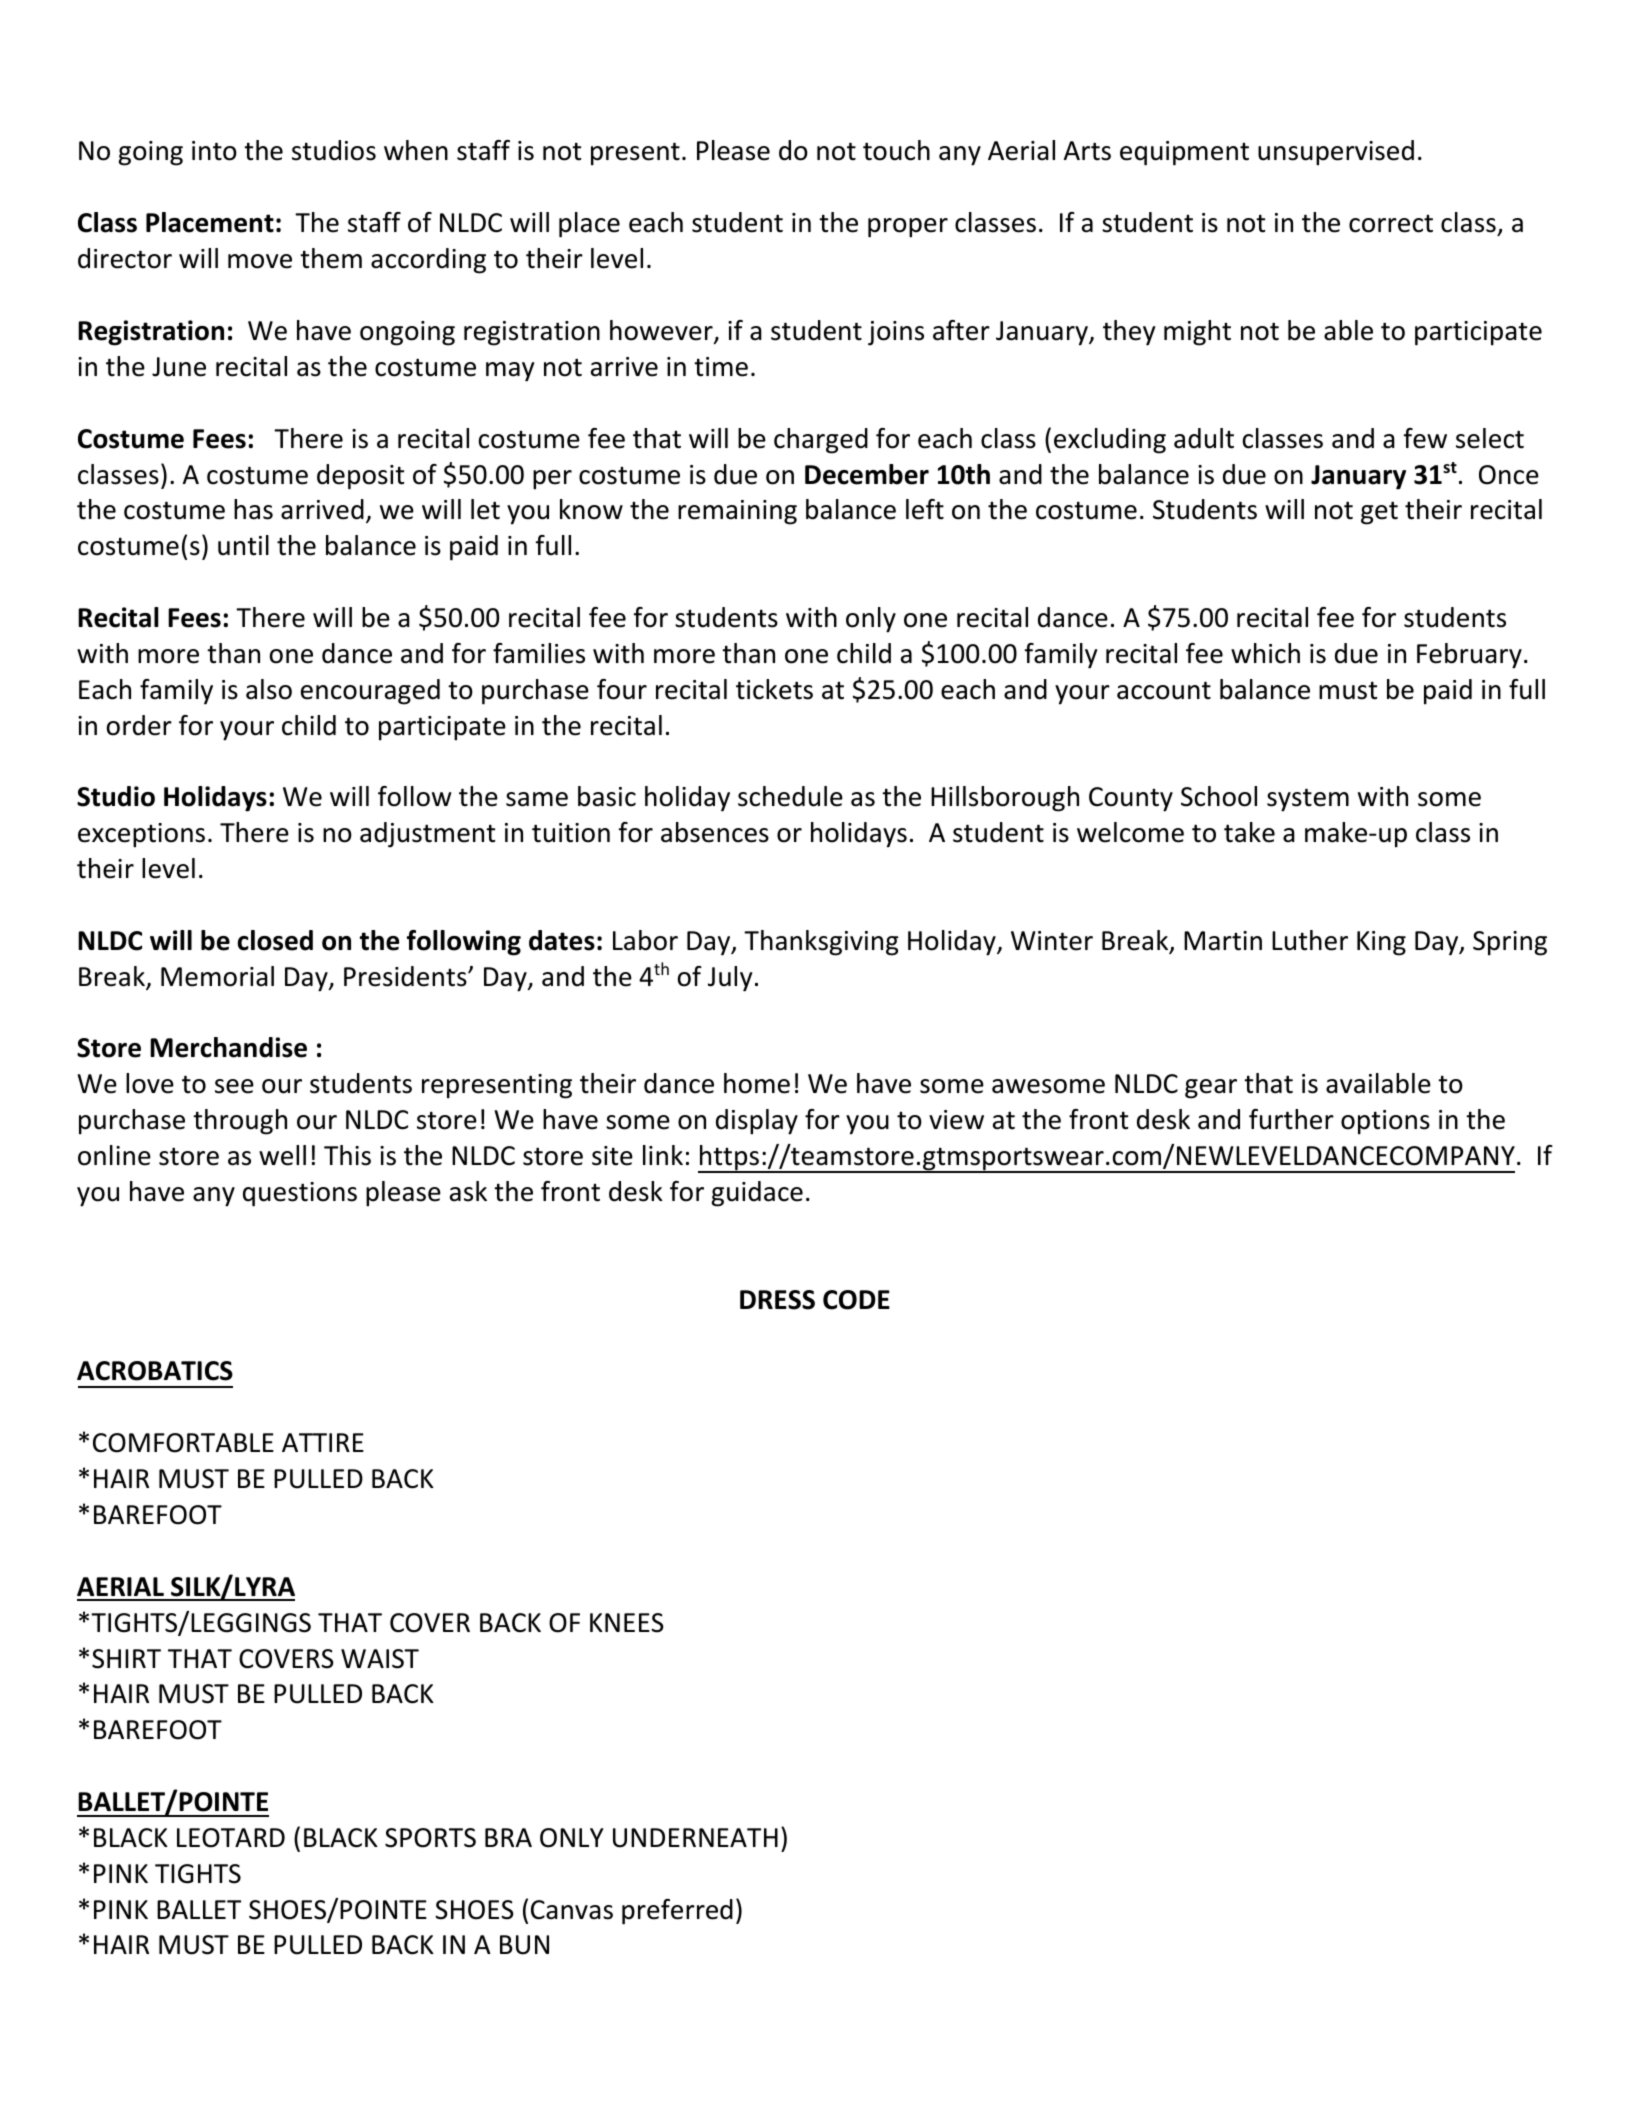 The width and height of the image is (1635, 2116). Describe the element at coordinates (231, 1838) in the image. I see `LEOTARD` at that location.
